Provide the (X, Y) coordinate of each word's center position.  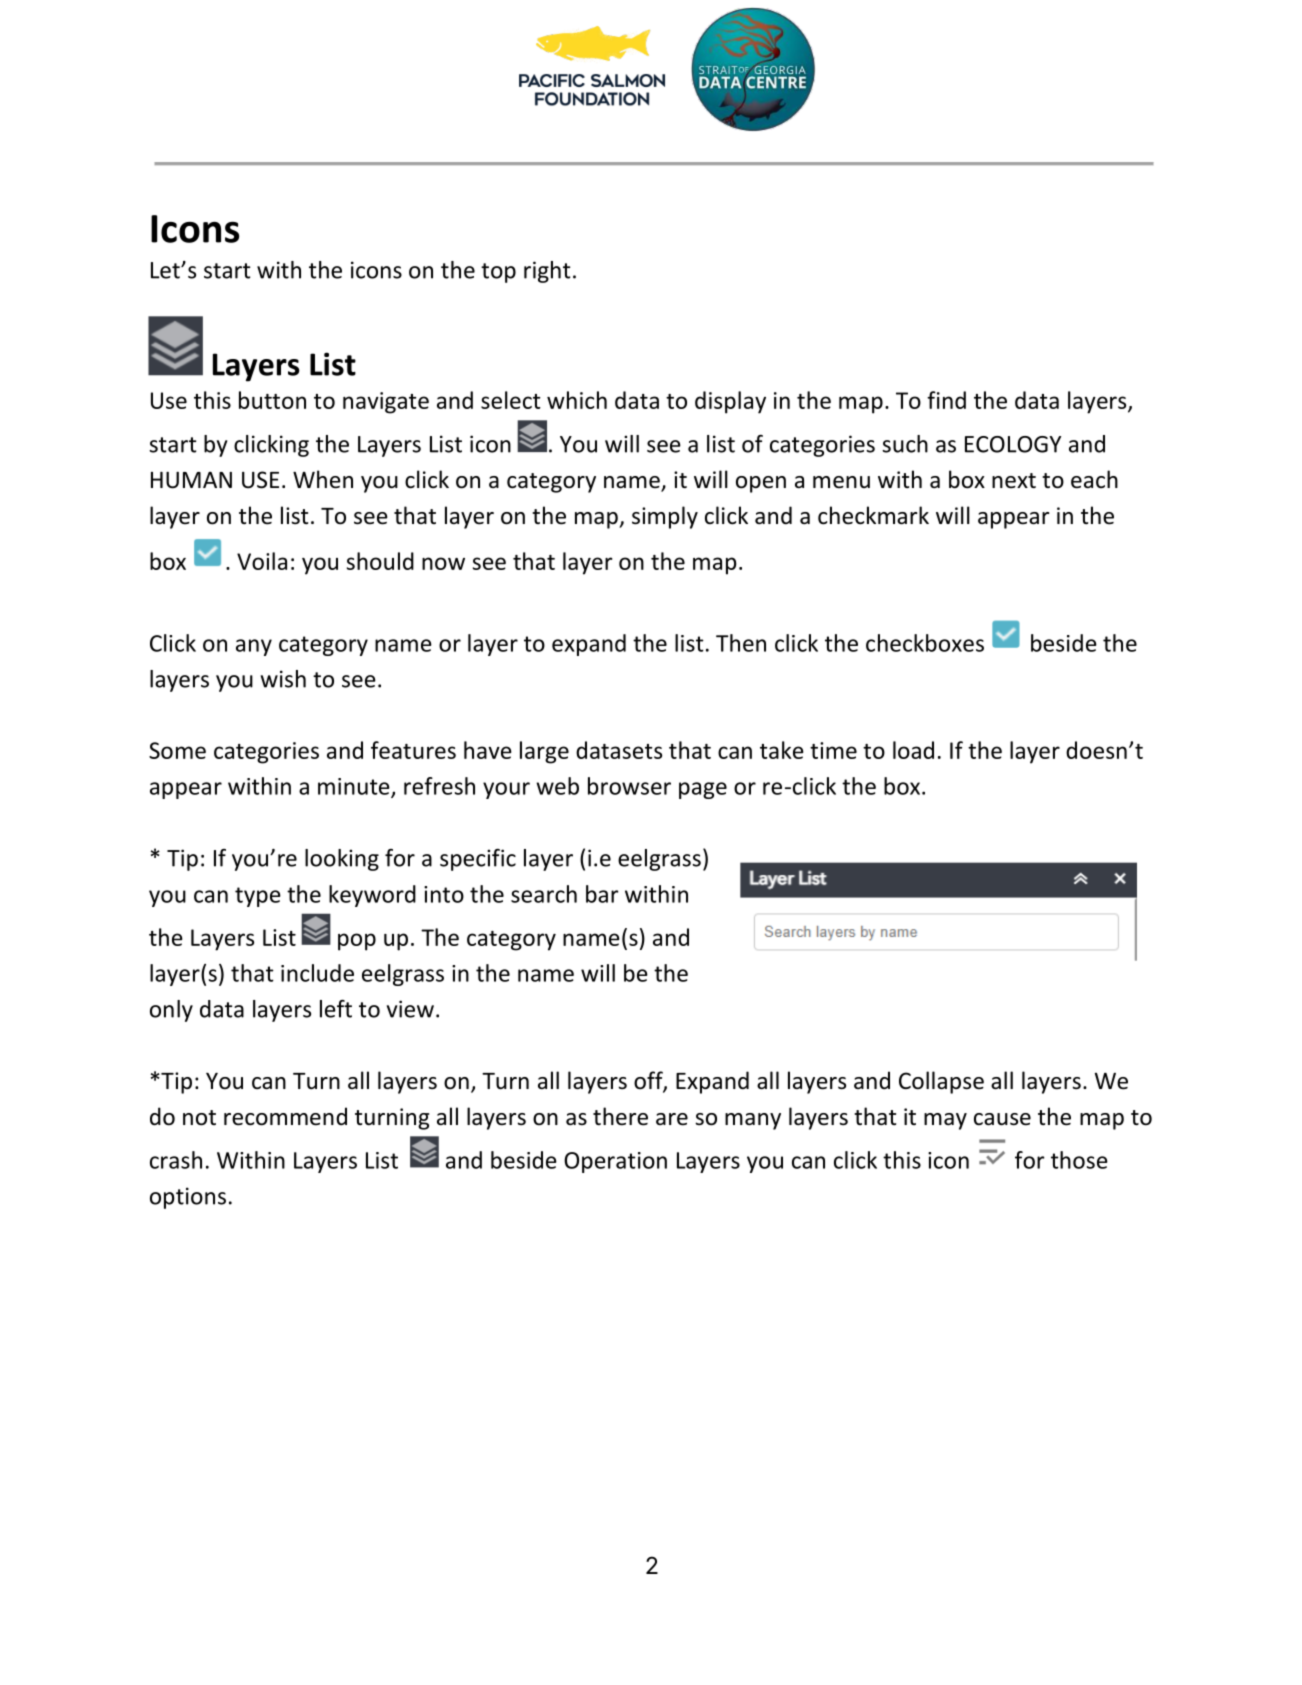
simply (665, 517)
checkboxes (925, 643)
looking (342, 860)
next (1014, 481)
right (547, 272)
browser (629, 786)
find (946, 400)
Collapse (941, 1082)
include (317, 973)
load (913, 750)
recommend (285, 1116)
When (323, 479)
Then (741, 643)
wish (283, 679)
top (498, 273)
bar (602, 894)
